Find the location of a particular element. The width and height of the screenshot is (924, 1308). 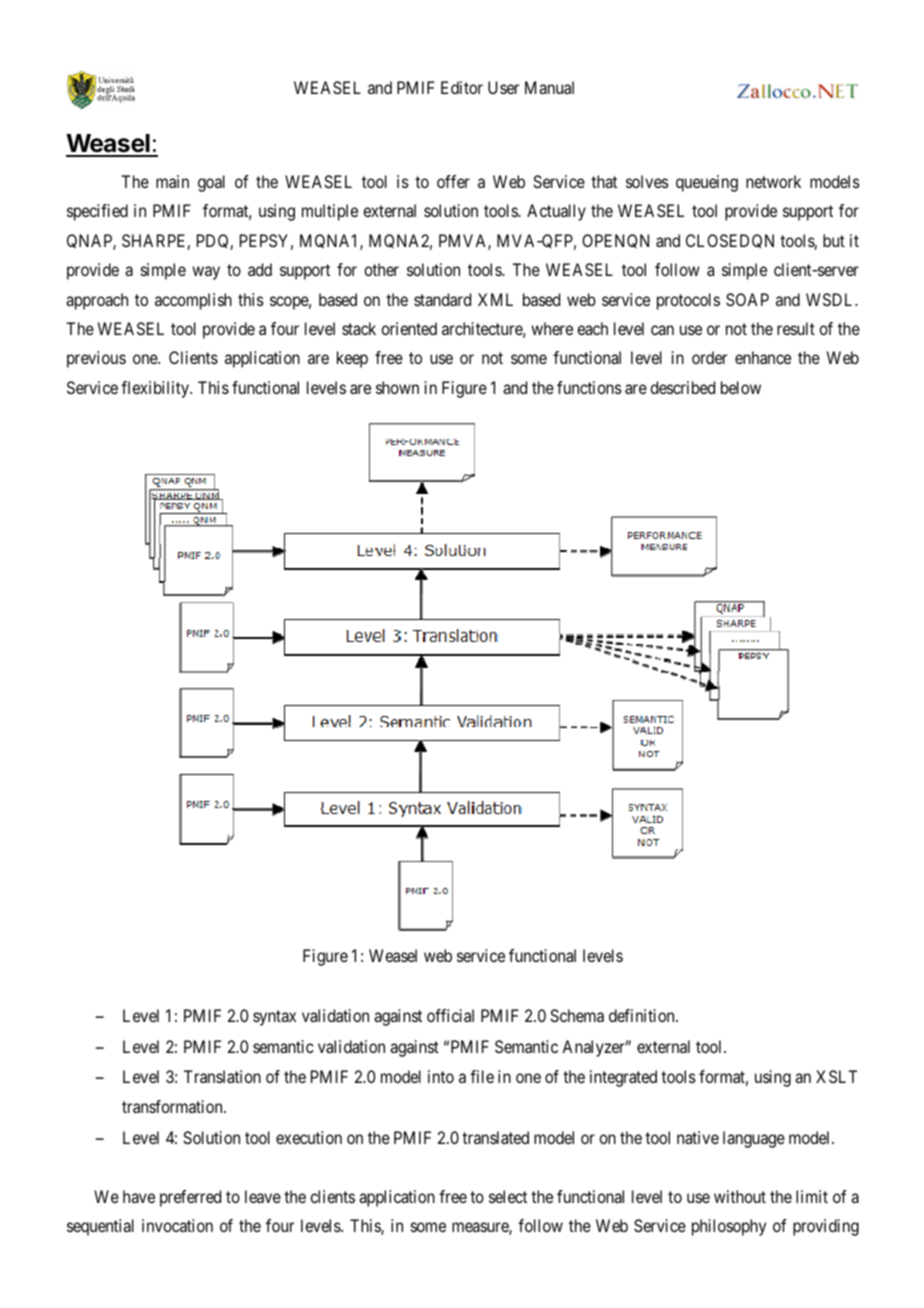

flexibility is located at coordinates (156, 389).
